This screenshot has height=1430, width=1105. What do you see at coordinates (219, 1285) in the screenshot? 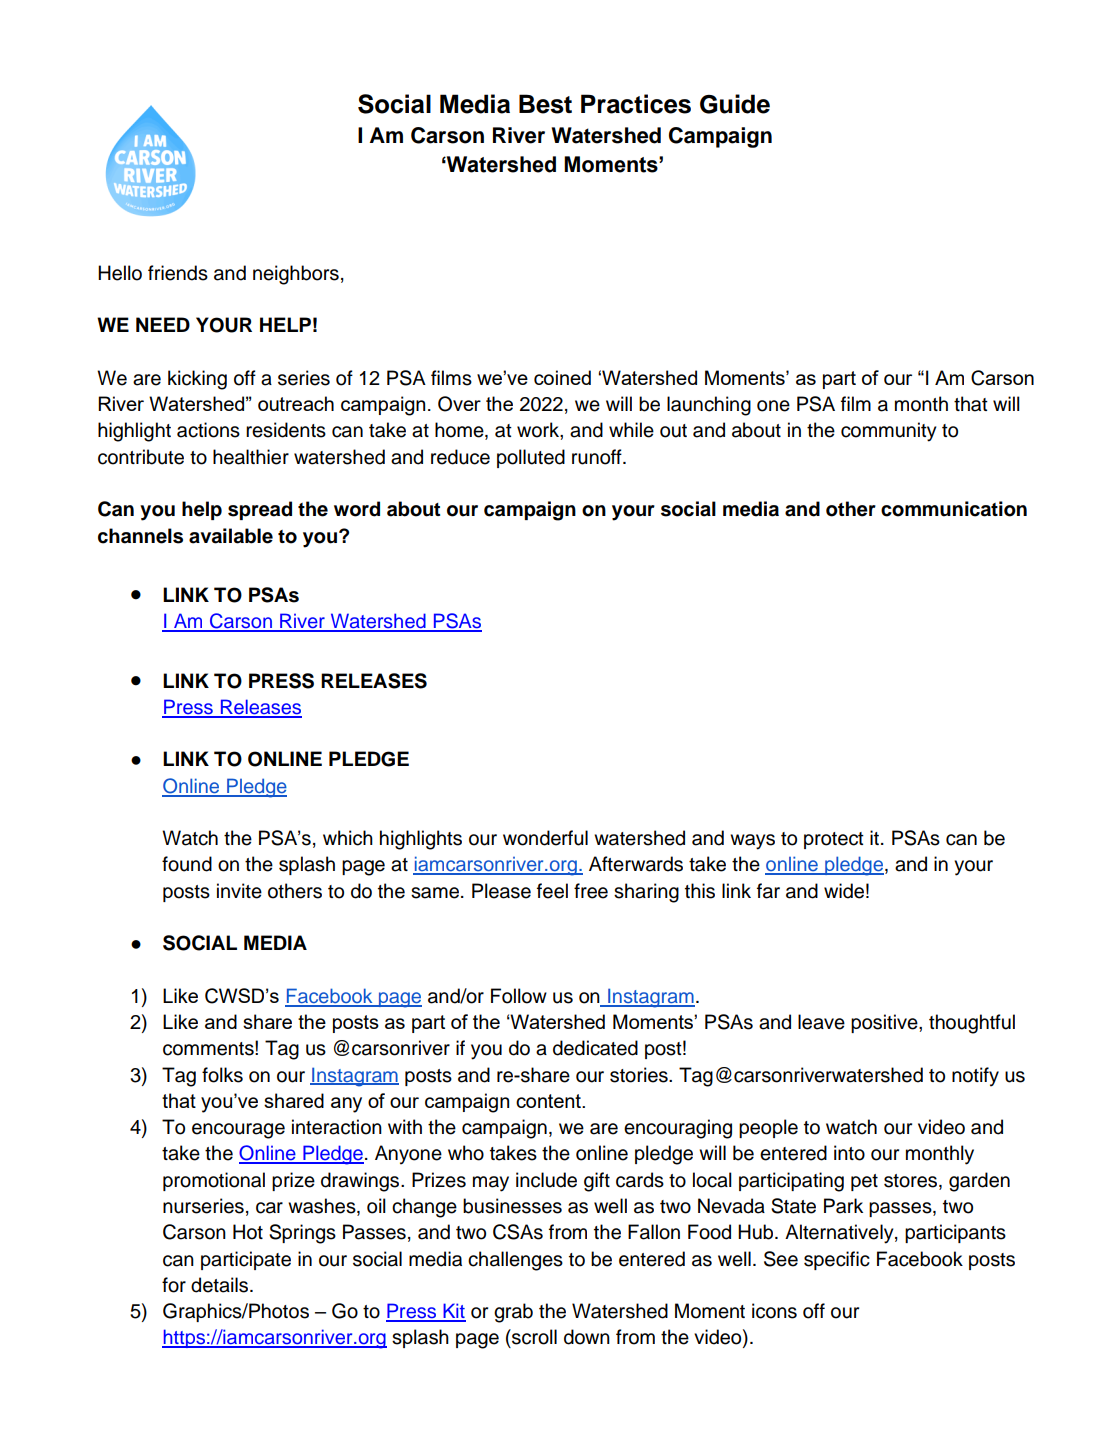
I see `details` at bounding box center [219, 1285].
